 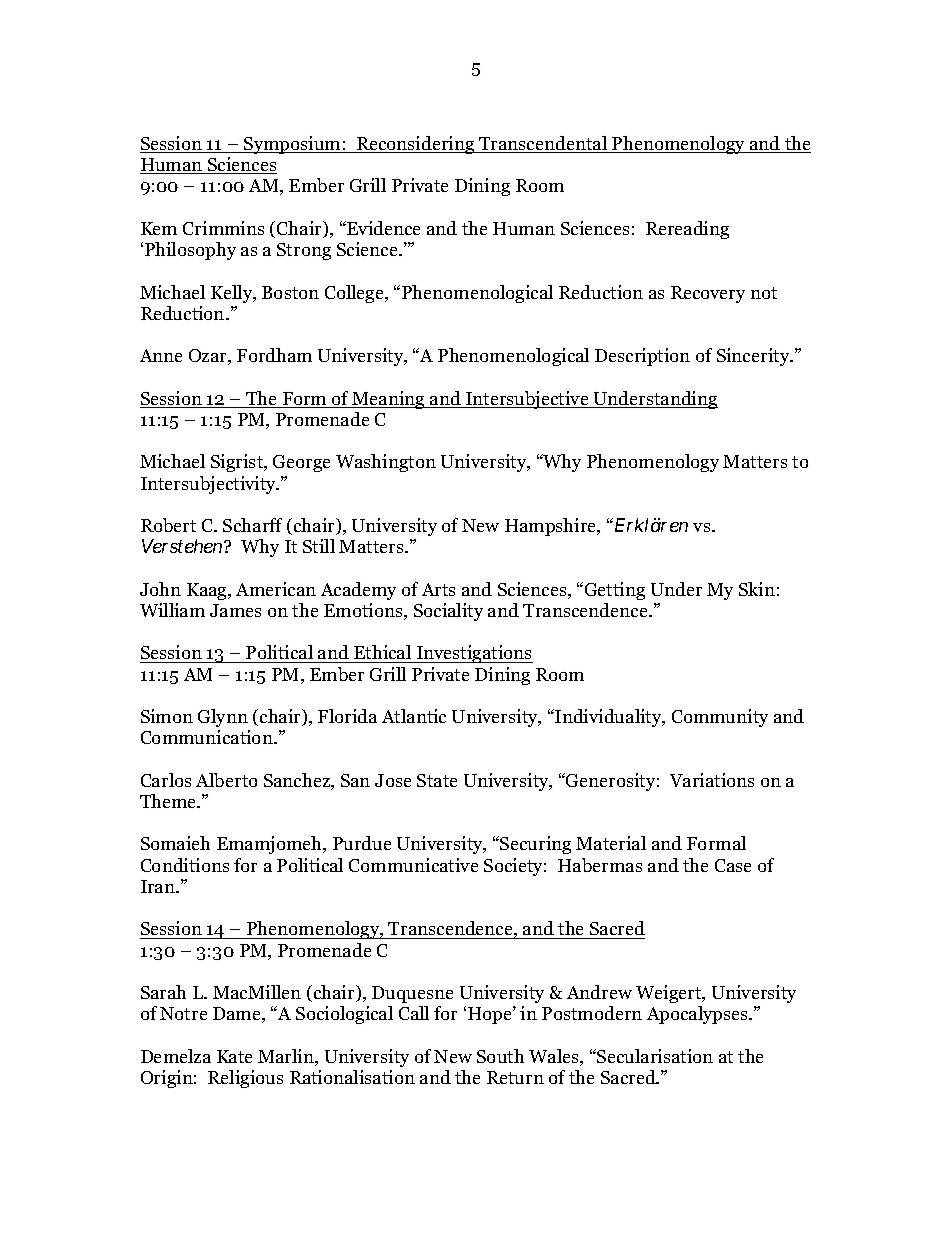 What do you see at coordinates (416, 145) in the image?
I see `Reconsidering` at bounding box center [416, 145].
